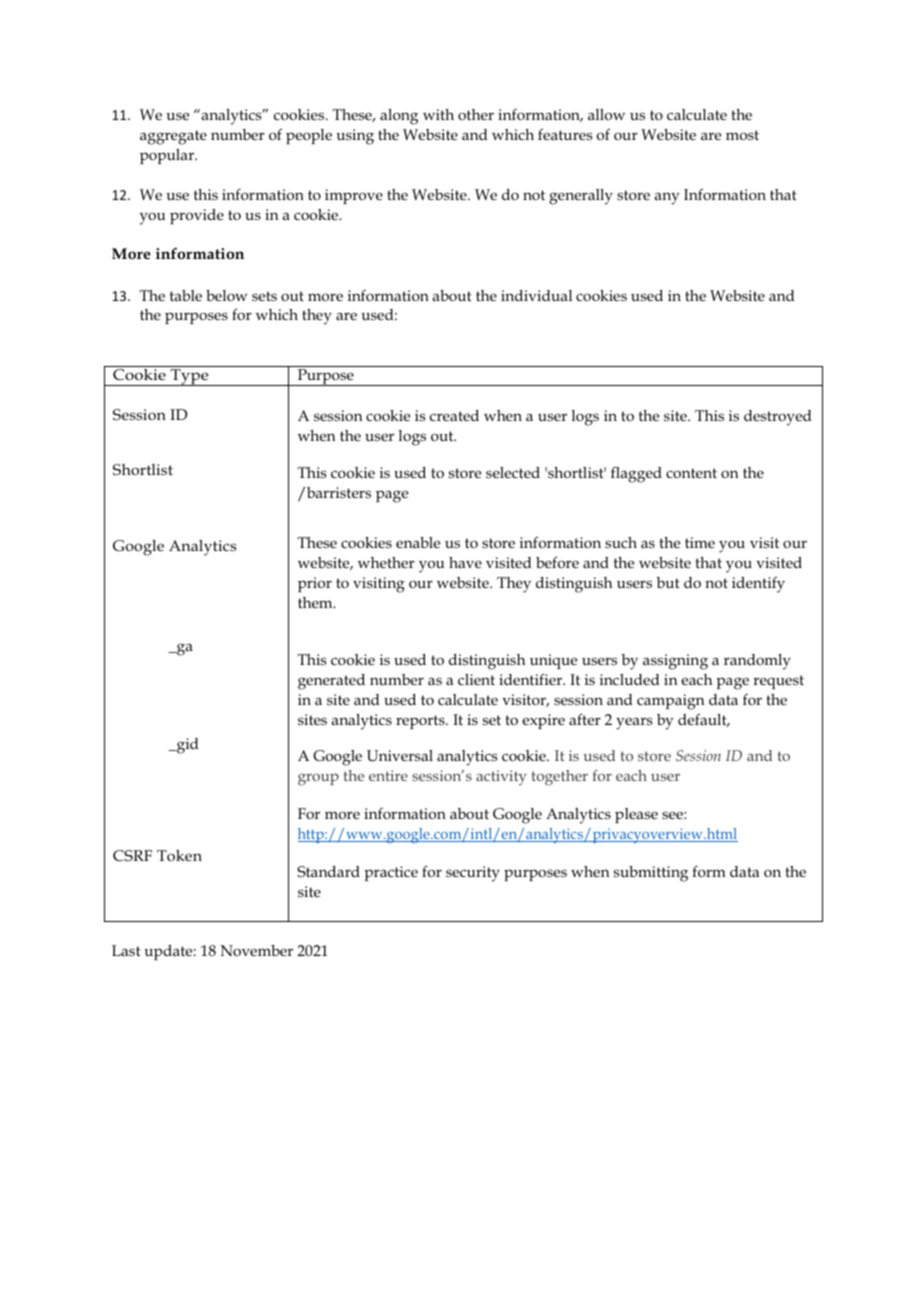 The image size is (924, 1309). What do you see at coordinates (173, 137) in the page?
I see `aggregate` at bounding box center [173, 137].
